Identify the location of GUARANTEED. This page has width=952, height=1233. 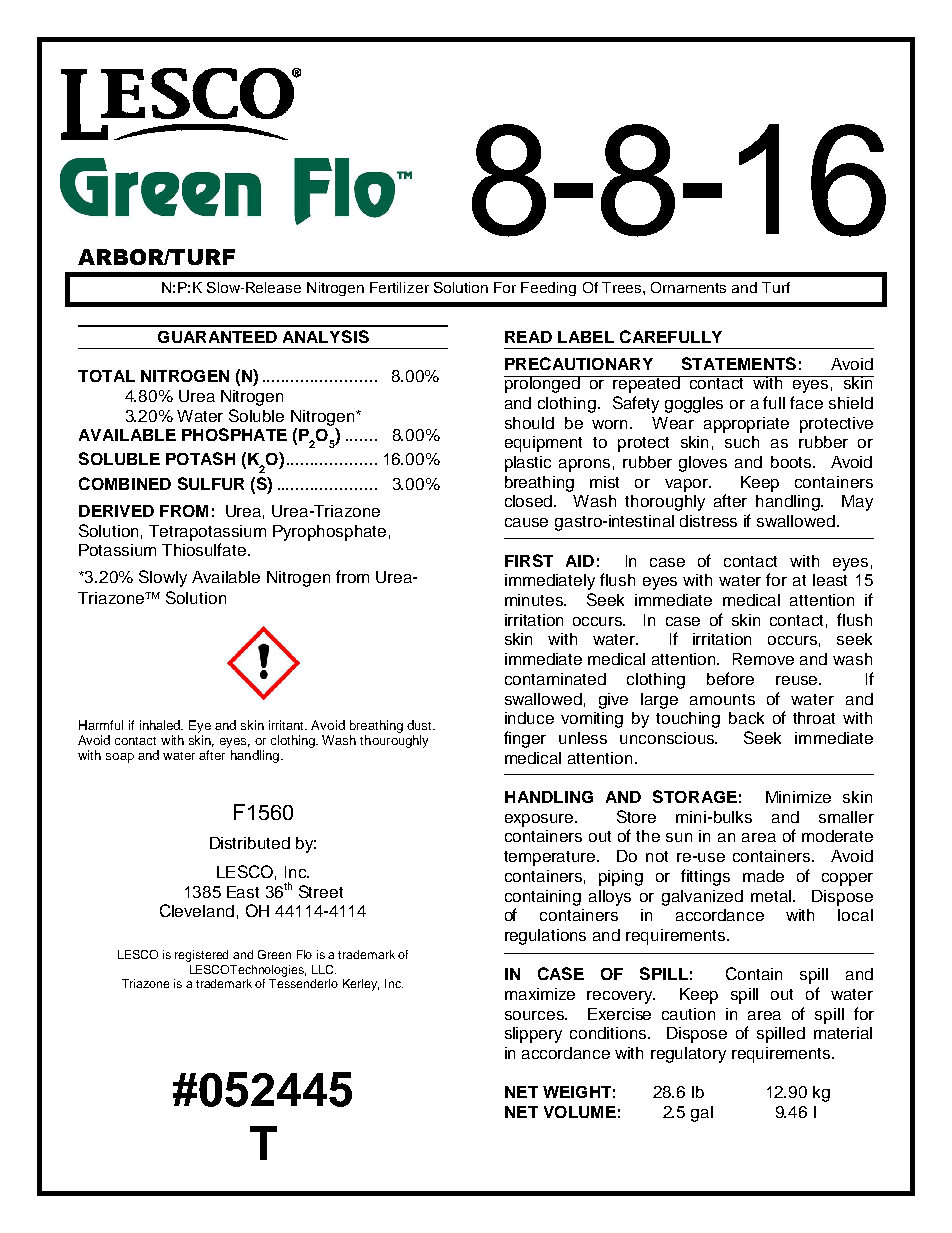
(217, 337).
